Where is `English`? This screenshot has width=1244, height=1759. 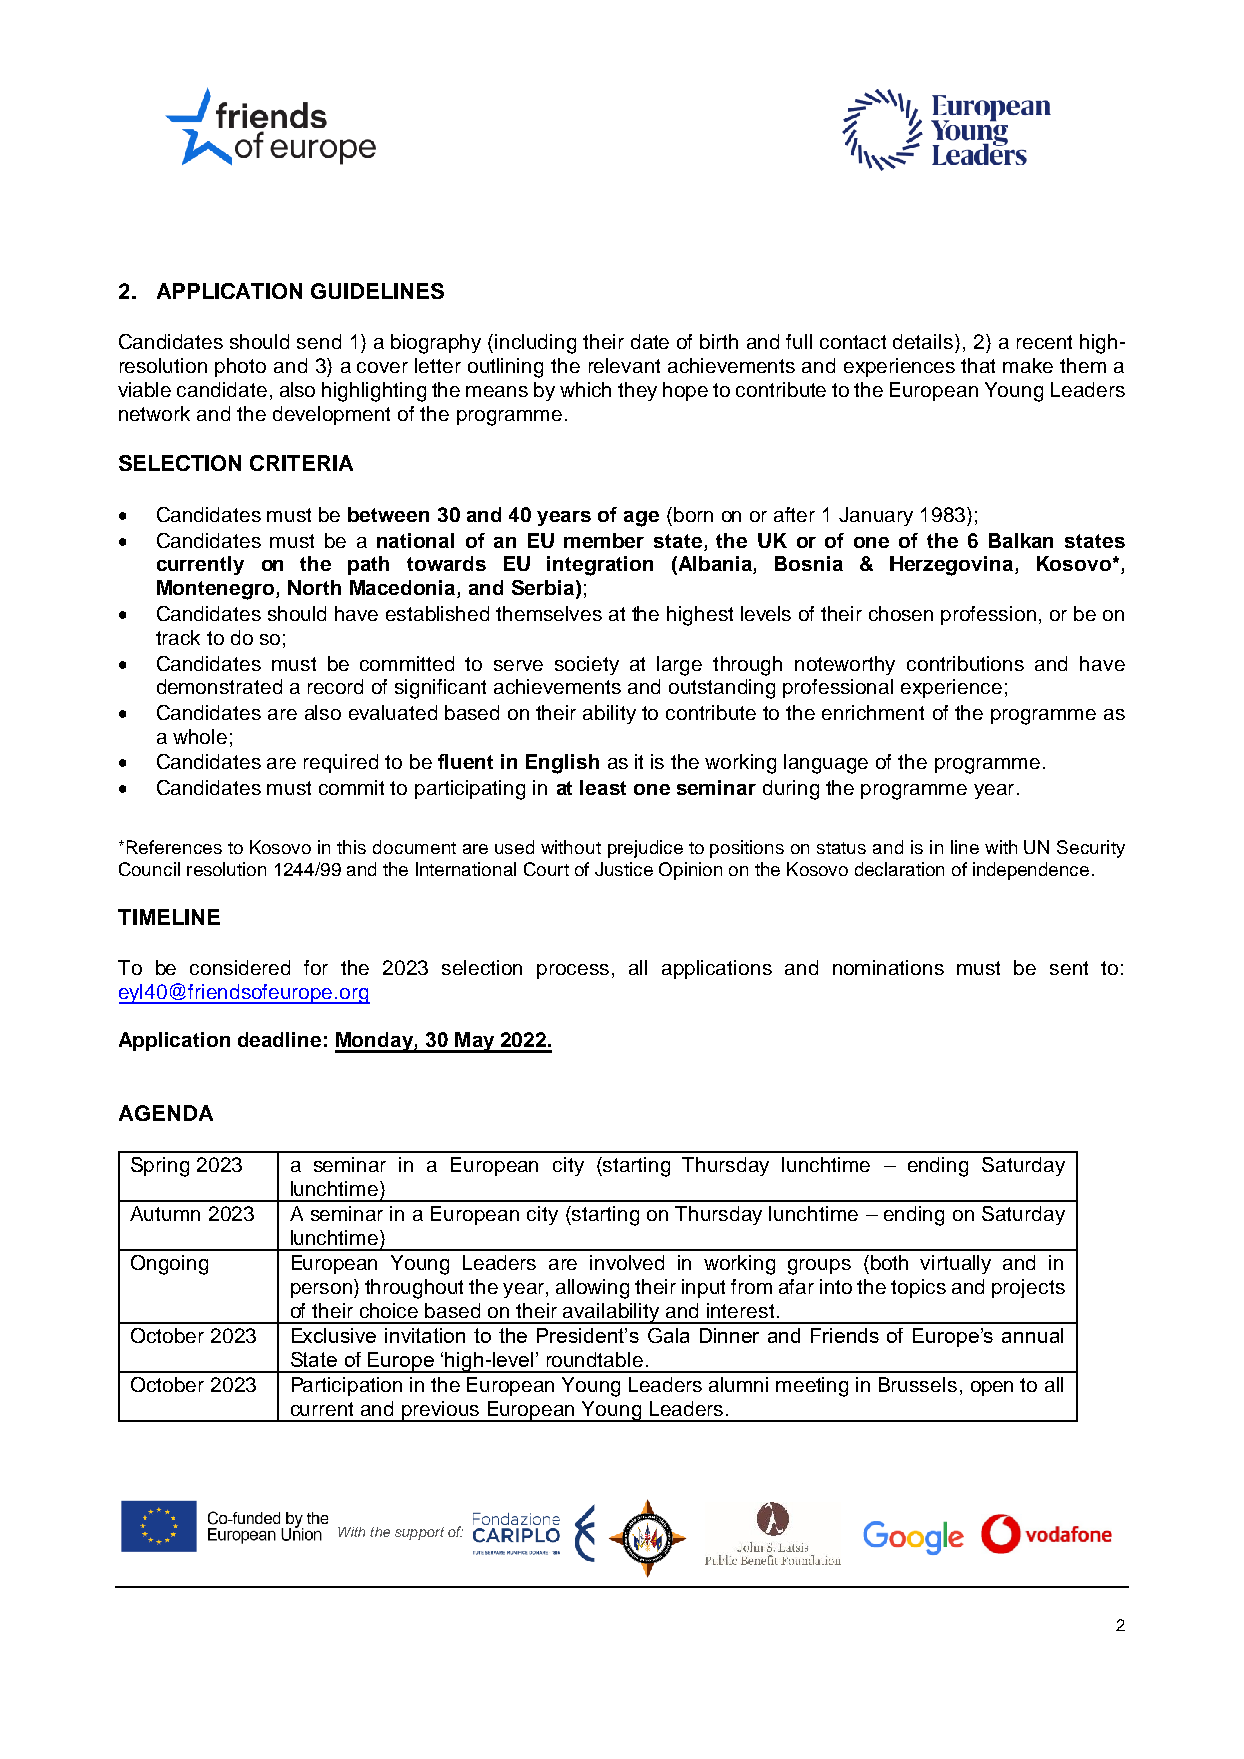 English is located at coordinates (562, 764).
